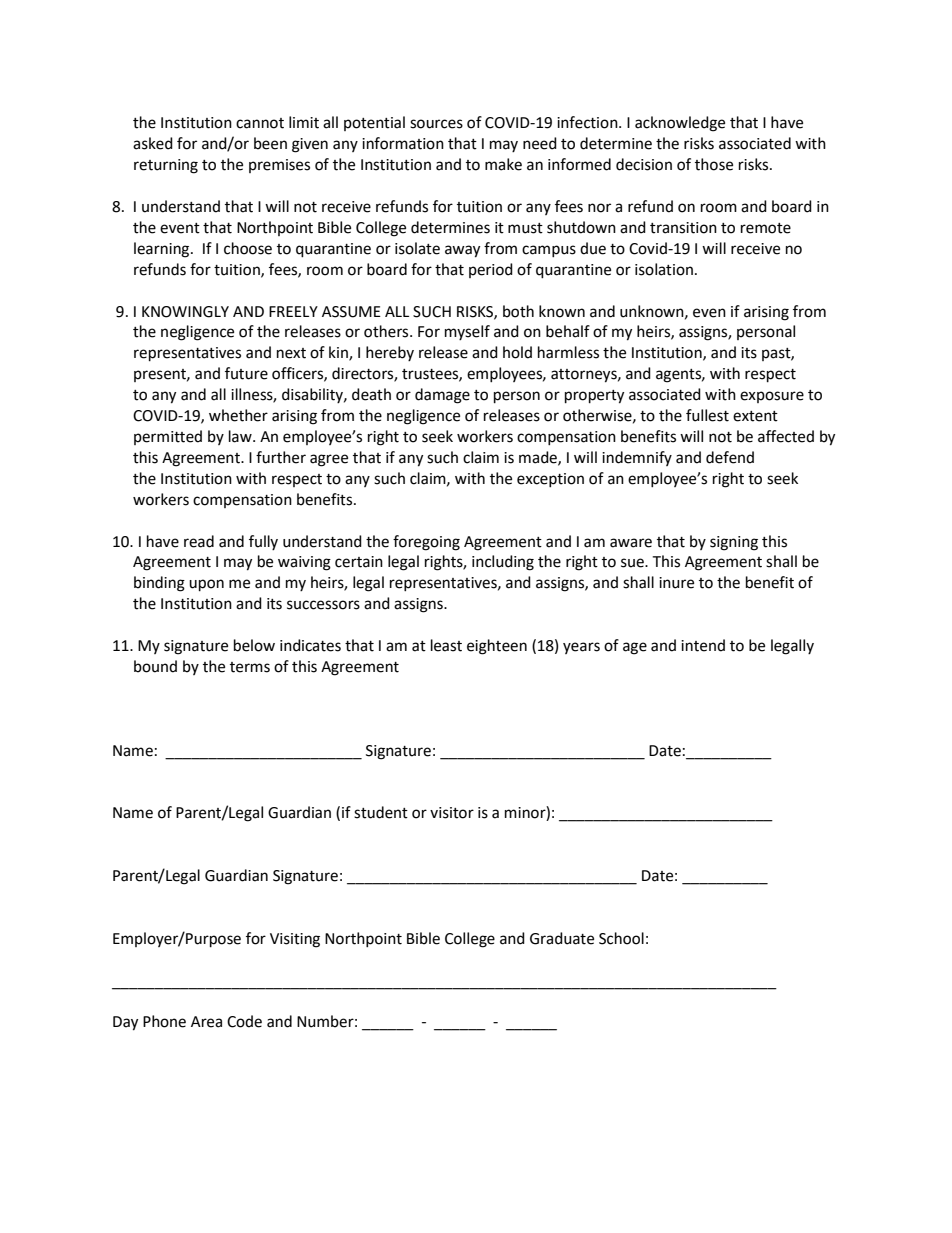 The height and width of the image is (1233, 952). Describe the element at coordinates (703, 645) in the image. I see `intend` at that location.
